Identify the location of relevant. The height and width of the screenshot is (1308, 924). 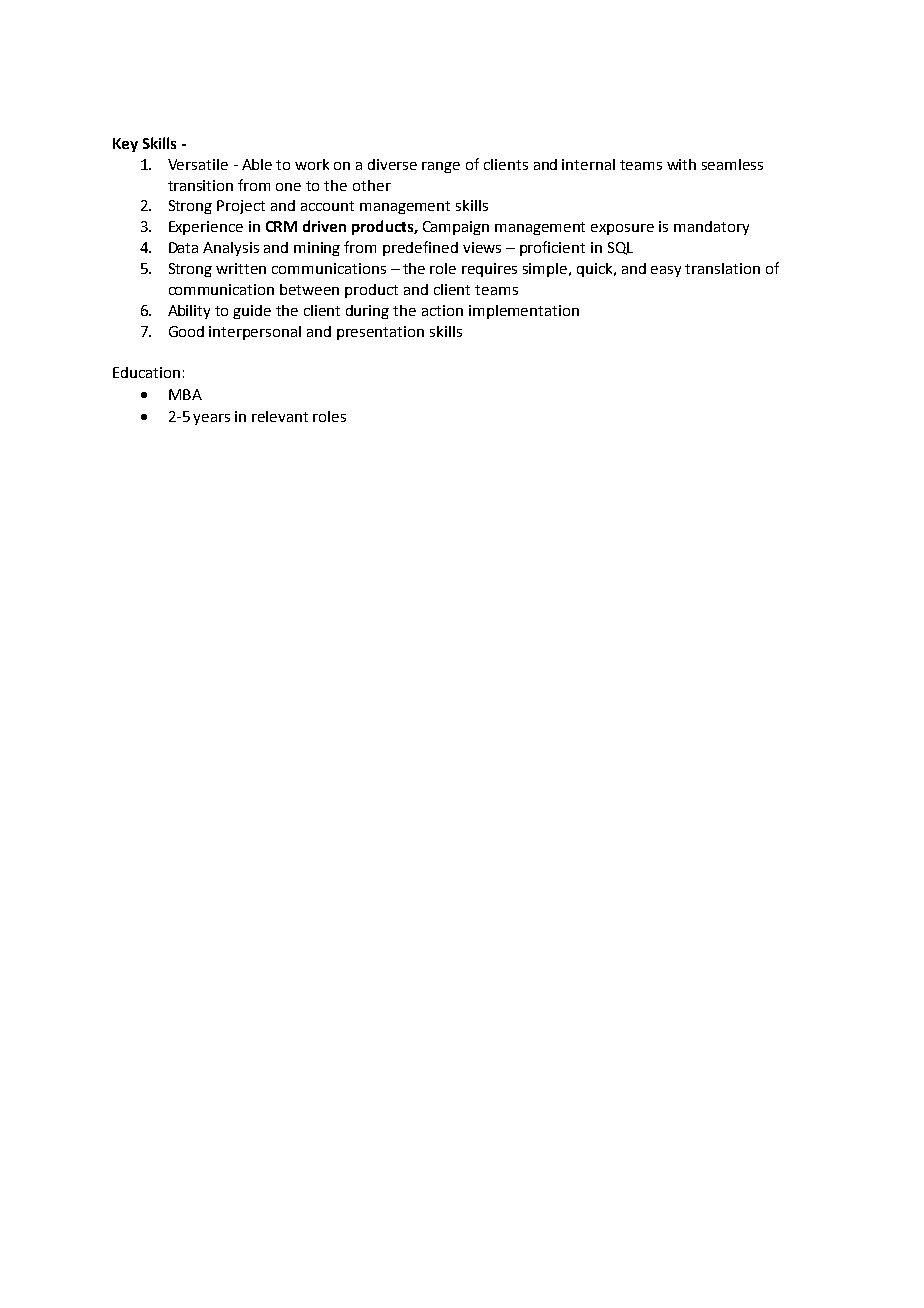
(280, 416).
